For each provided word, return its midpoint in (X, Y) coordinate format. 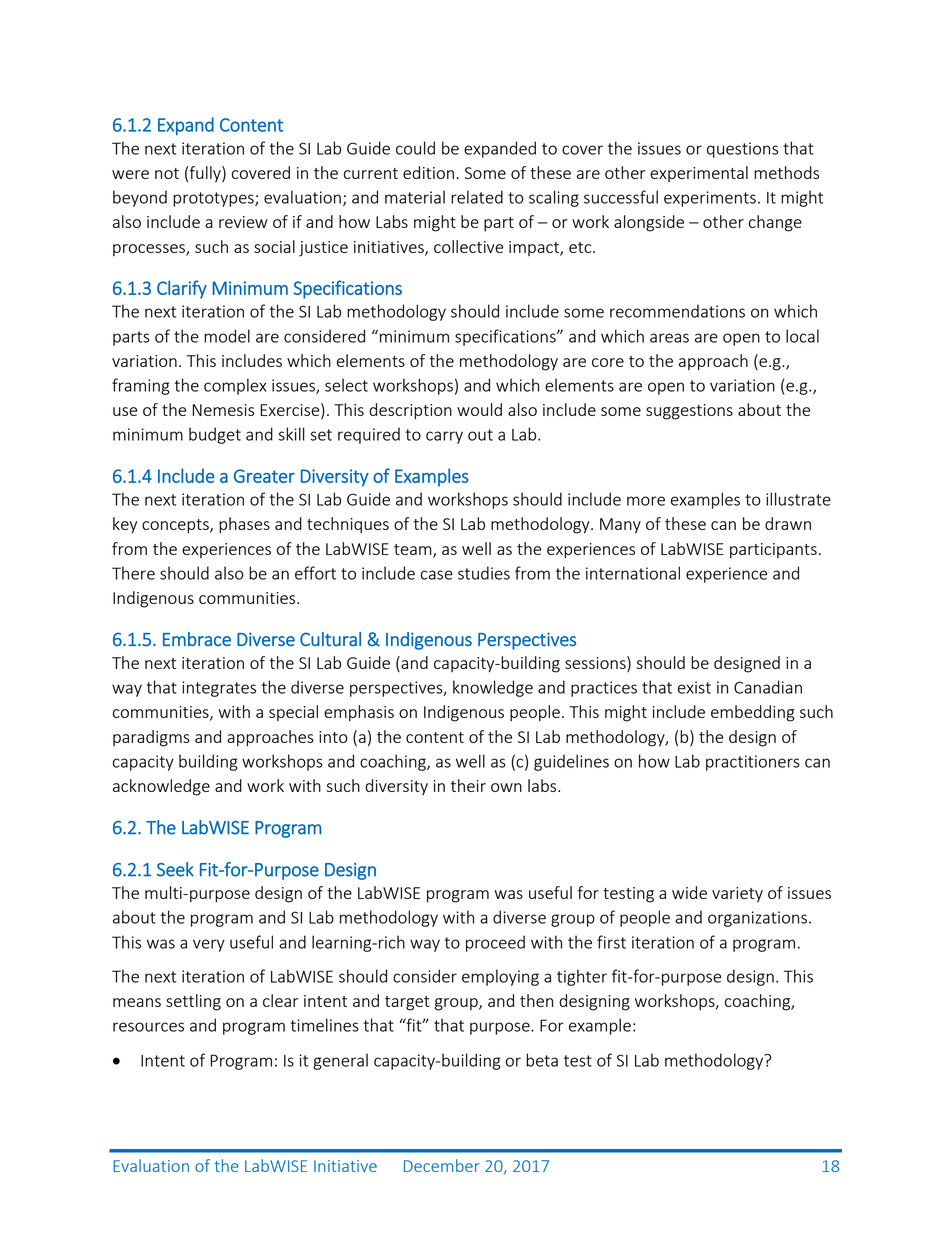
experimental (699, 174)
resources (148, 1027)
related (477, 197)
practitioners (753, 763)
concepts (176, 526)
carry (444, 437)
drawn (788, 523)
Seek (175, 869)
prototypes (214, 199)
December (442, 1165)
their (468, 785)
